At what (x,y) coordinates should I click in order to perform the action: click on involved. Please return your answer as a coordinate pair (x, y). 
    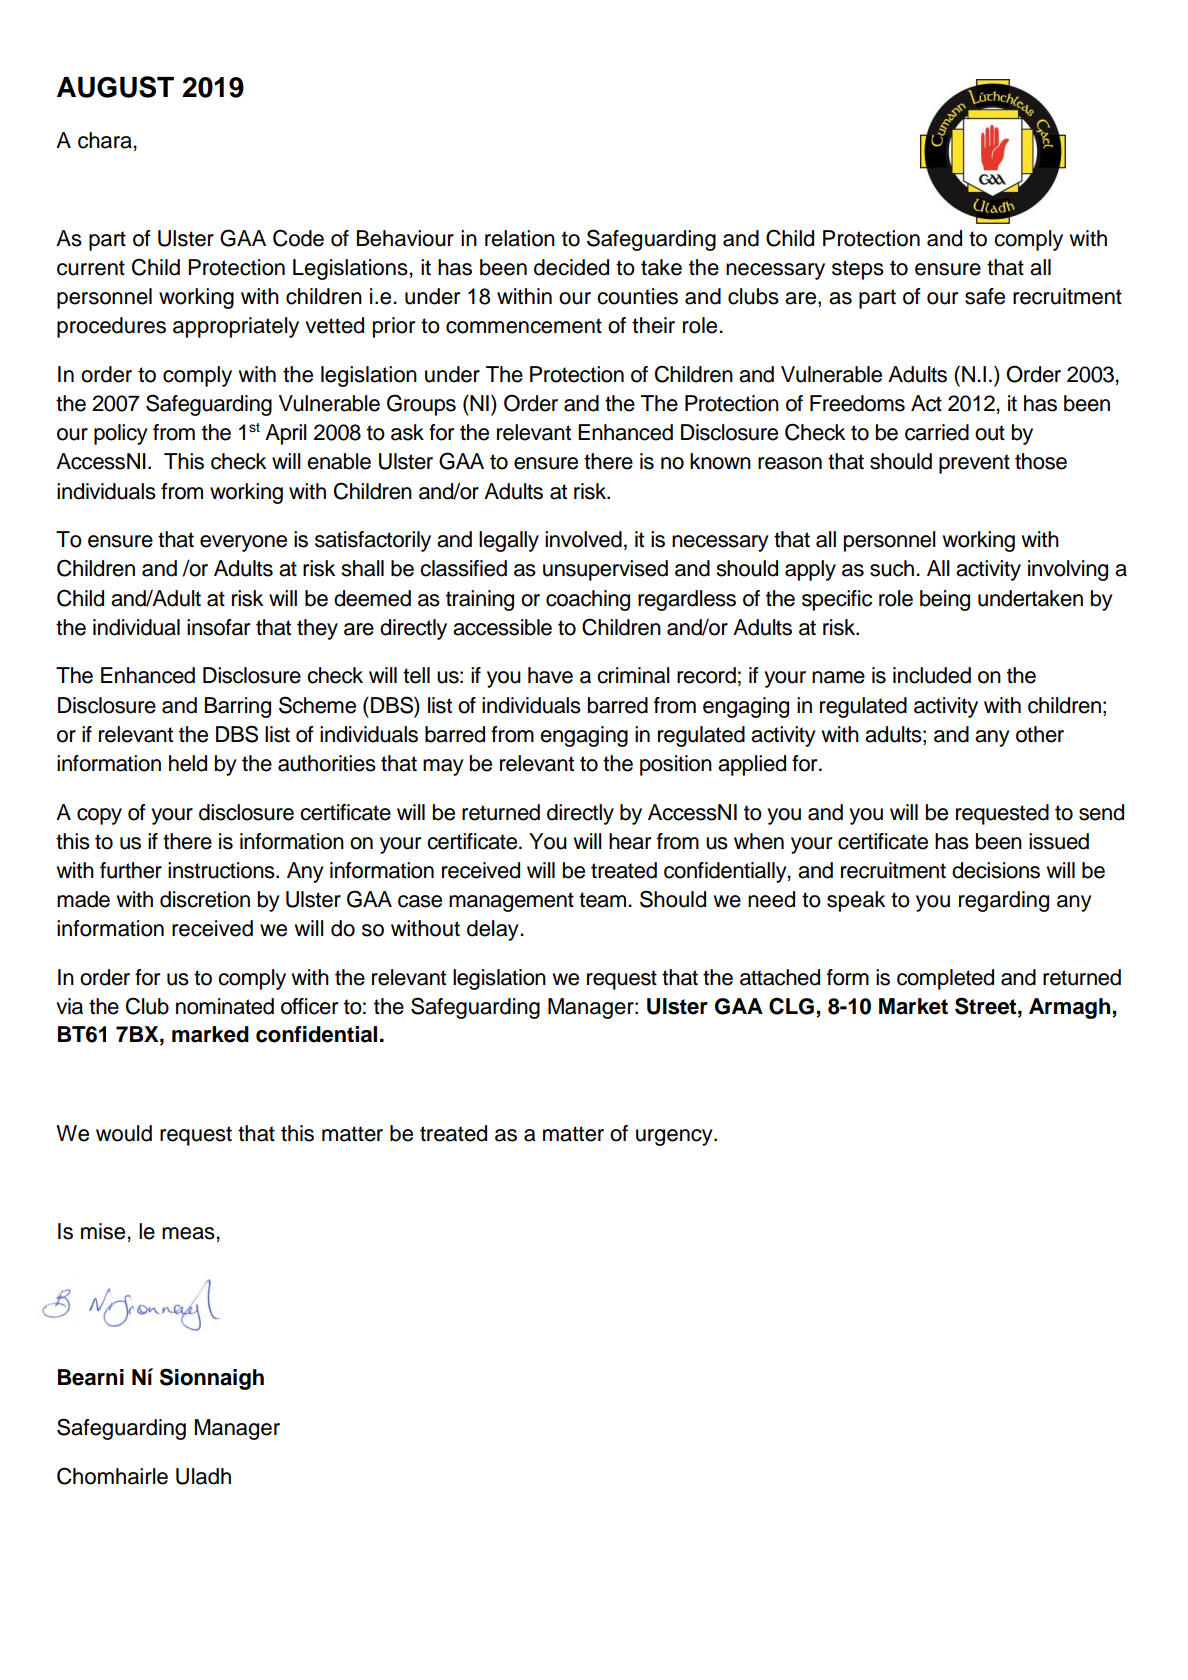
    Looking at the image, I should click on (583, 539).
